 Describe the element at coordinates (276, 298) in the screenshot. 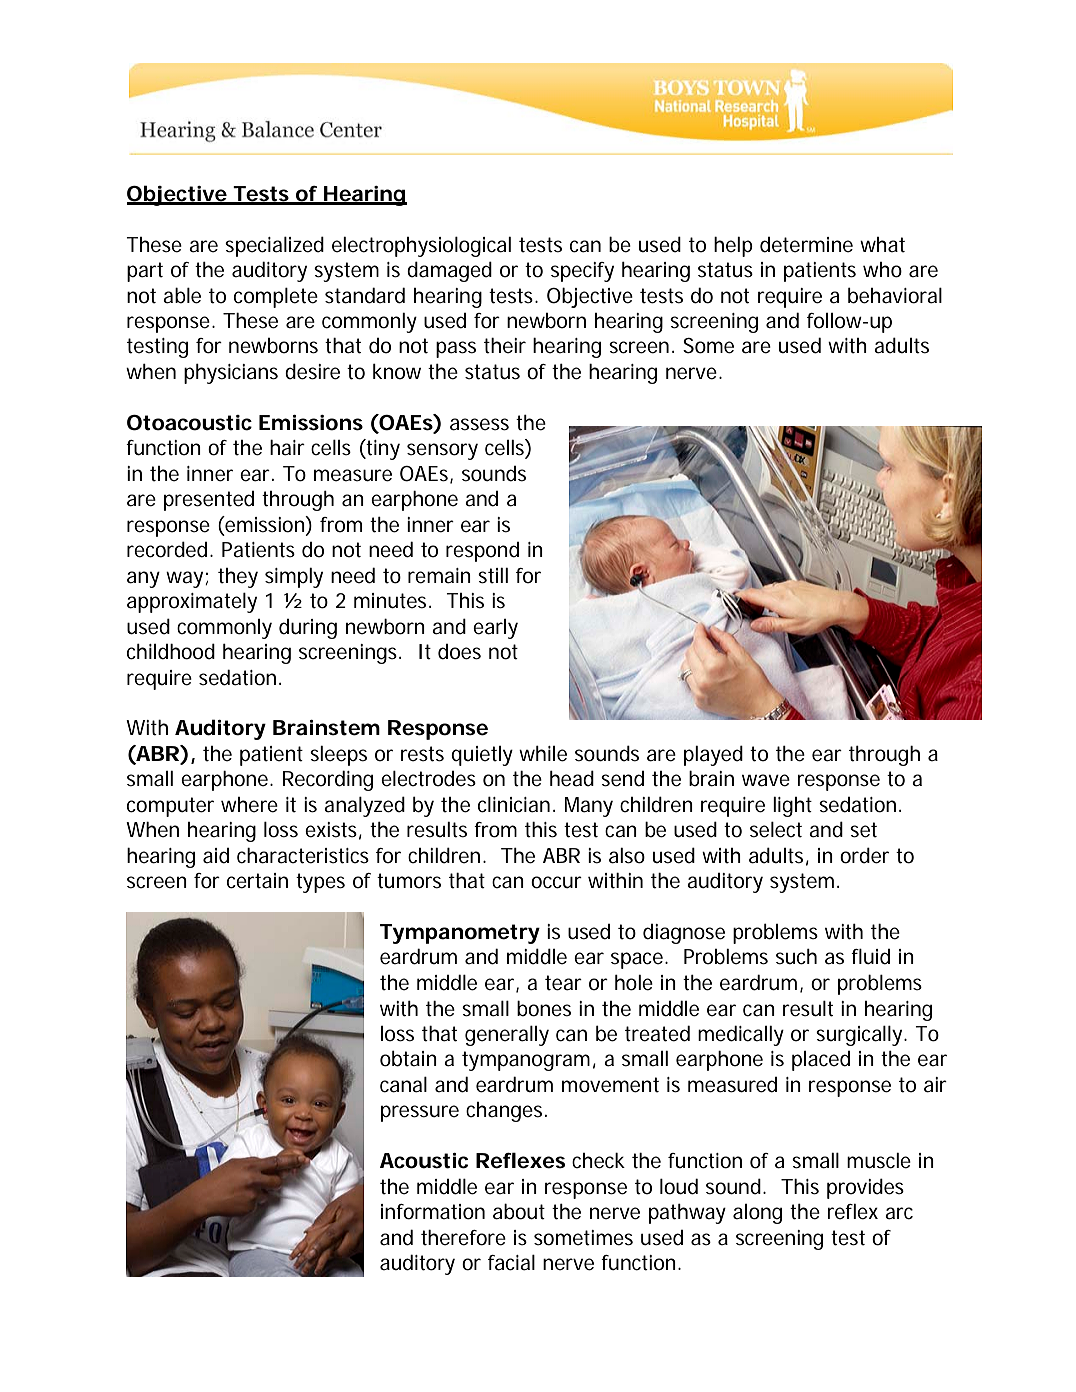

I see `complete` at that location.
